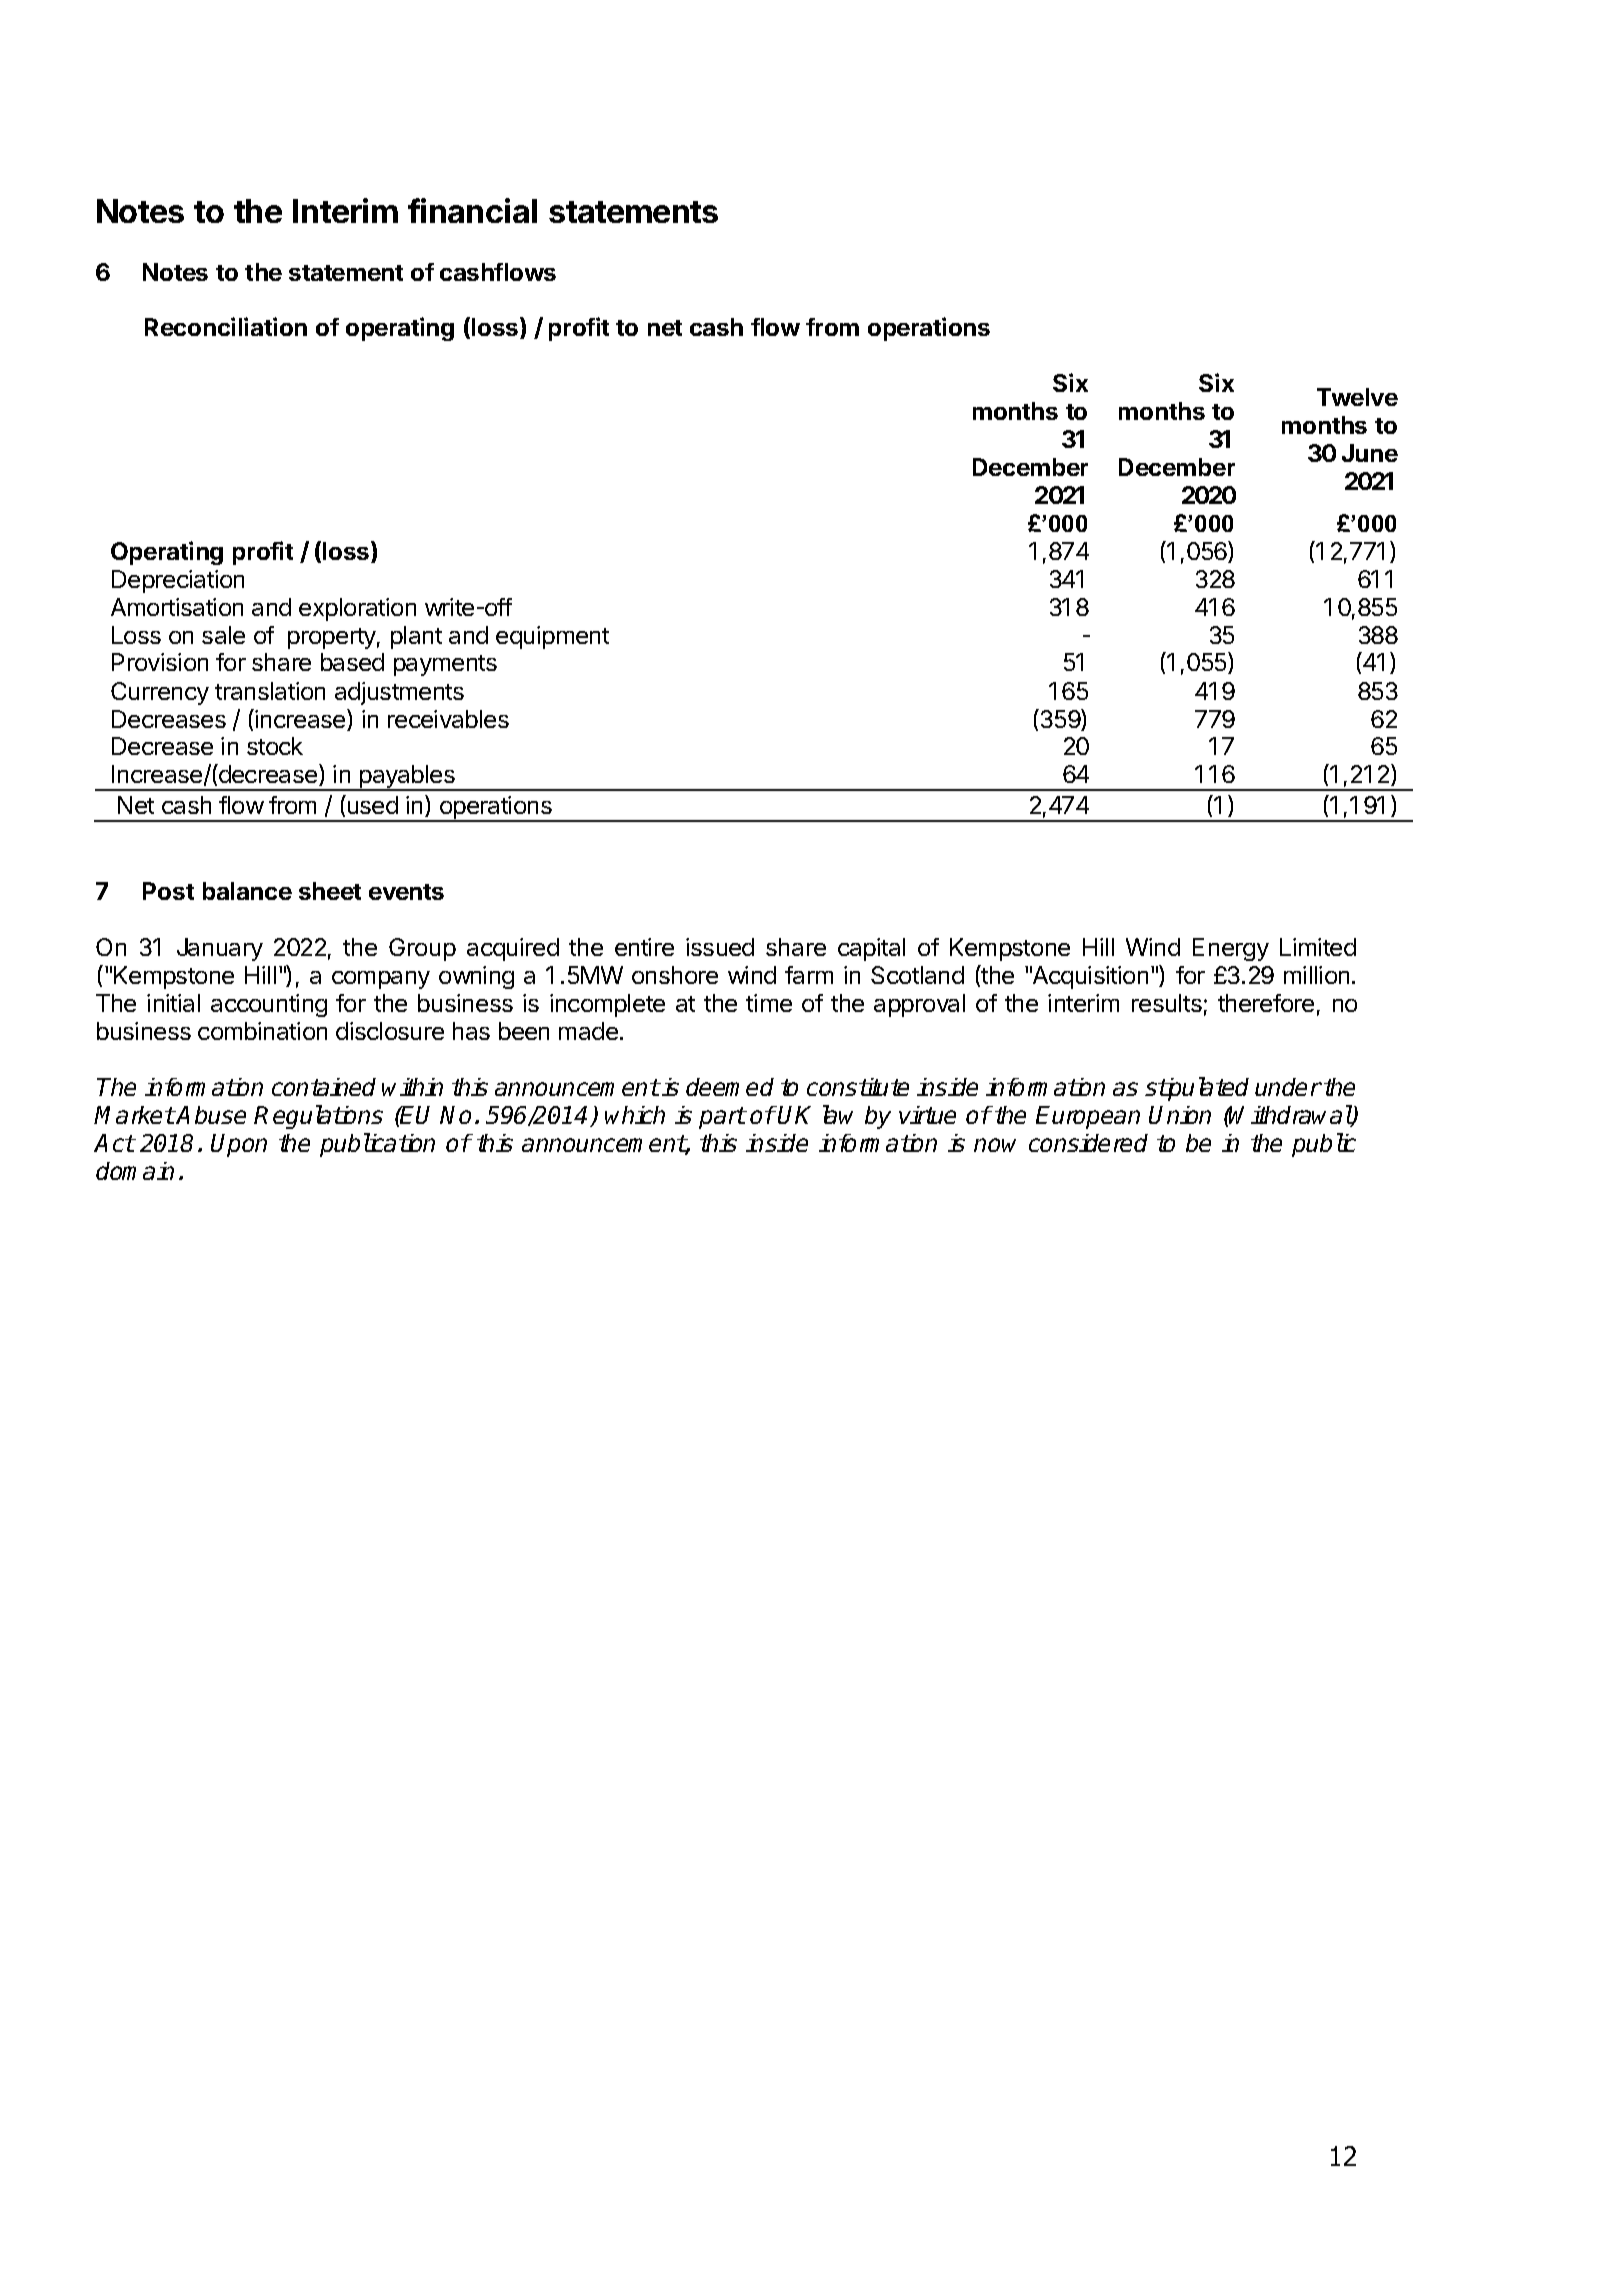  I want to click on financial, so click(472, 210).
